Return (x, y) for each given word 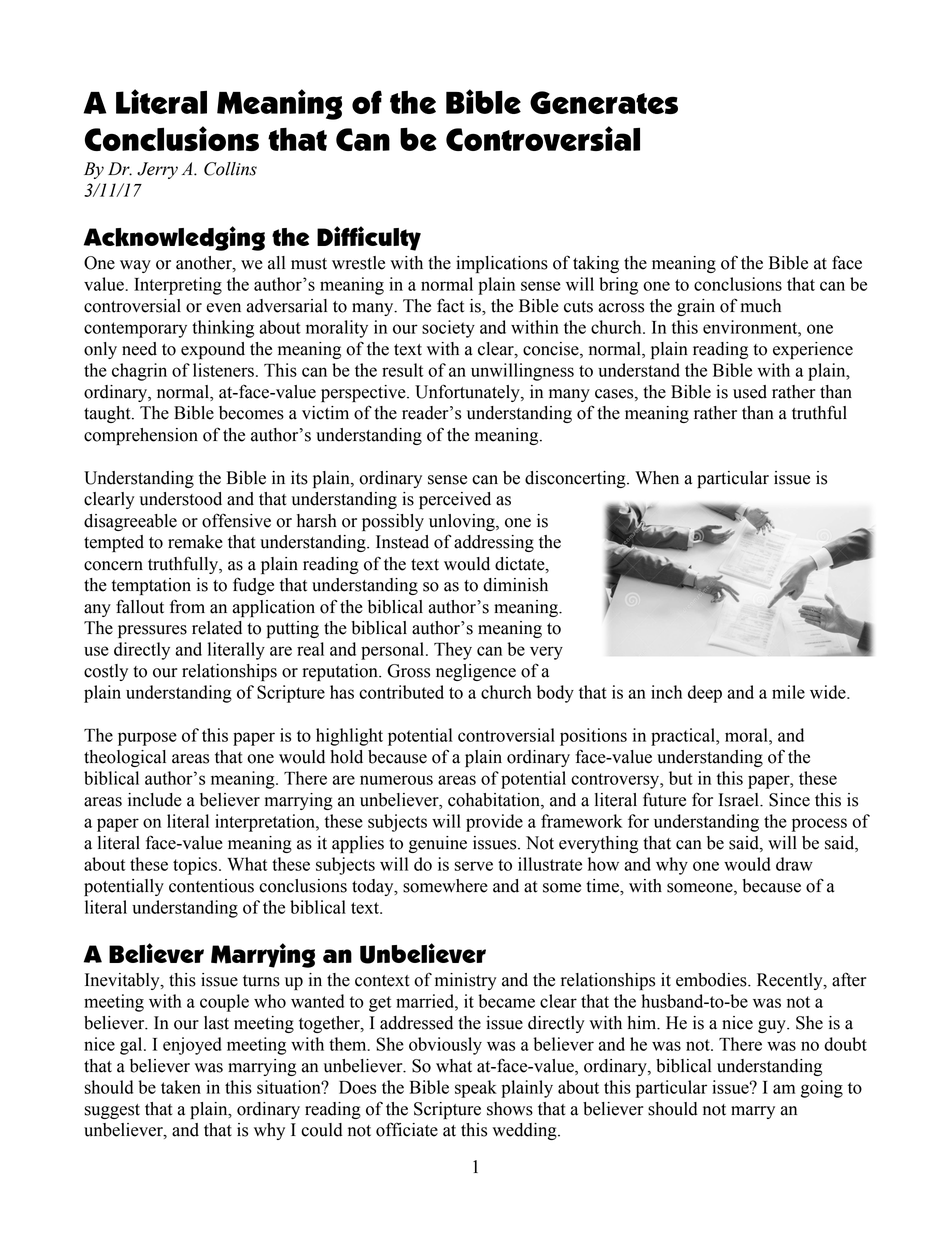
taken (181, 1087)
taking (596, 264)
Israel (739, 800)
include (155, 800)
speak (476, 1089)
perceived (455, 500)
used (750, 392)
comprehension (141, 436)
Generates (604, 102)
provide (494, 823)
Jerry (157, 170)
